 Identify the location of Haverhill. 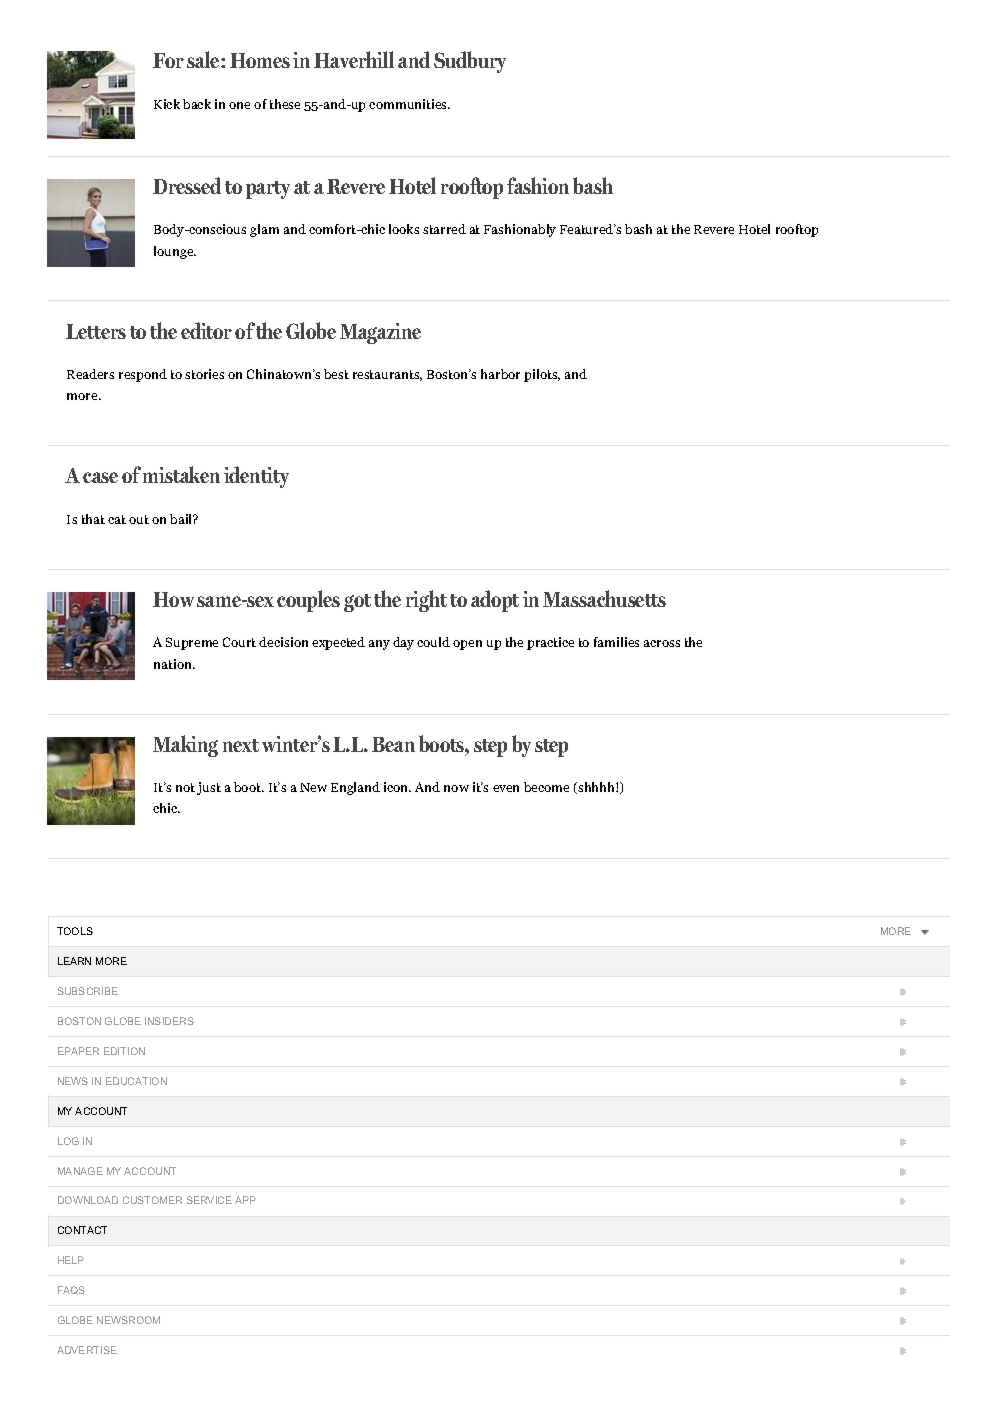
(354, 59).
